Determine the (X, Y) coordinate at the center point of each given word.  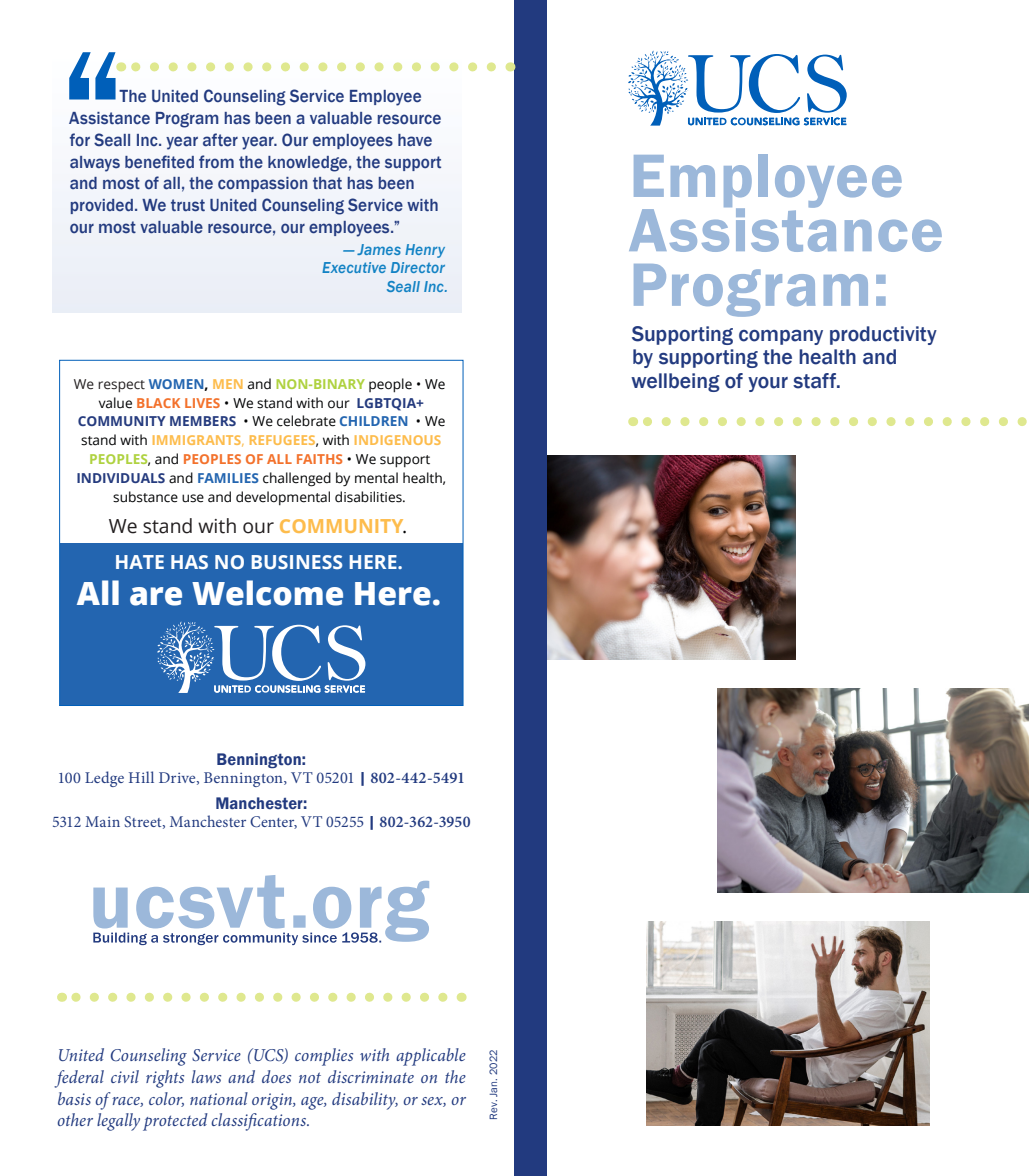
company (781, 337)
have (415, 140)
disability (365, 1101)
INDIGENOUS (398, 440)
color (166, 1099)
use (193, 498)
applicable (431, 1057)
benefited (159, 162)
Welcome (267, 593)
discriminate (371, 1076)
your (768, 384)
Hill (141, 777)
